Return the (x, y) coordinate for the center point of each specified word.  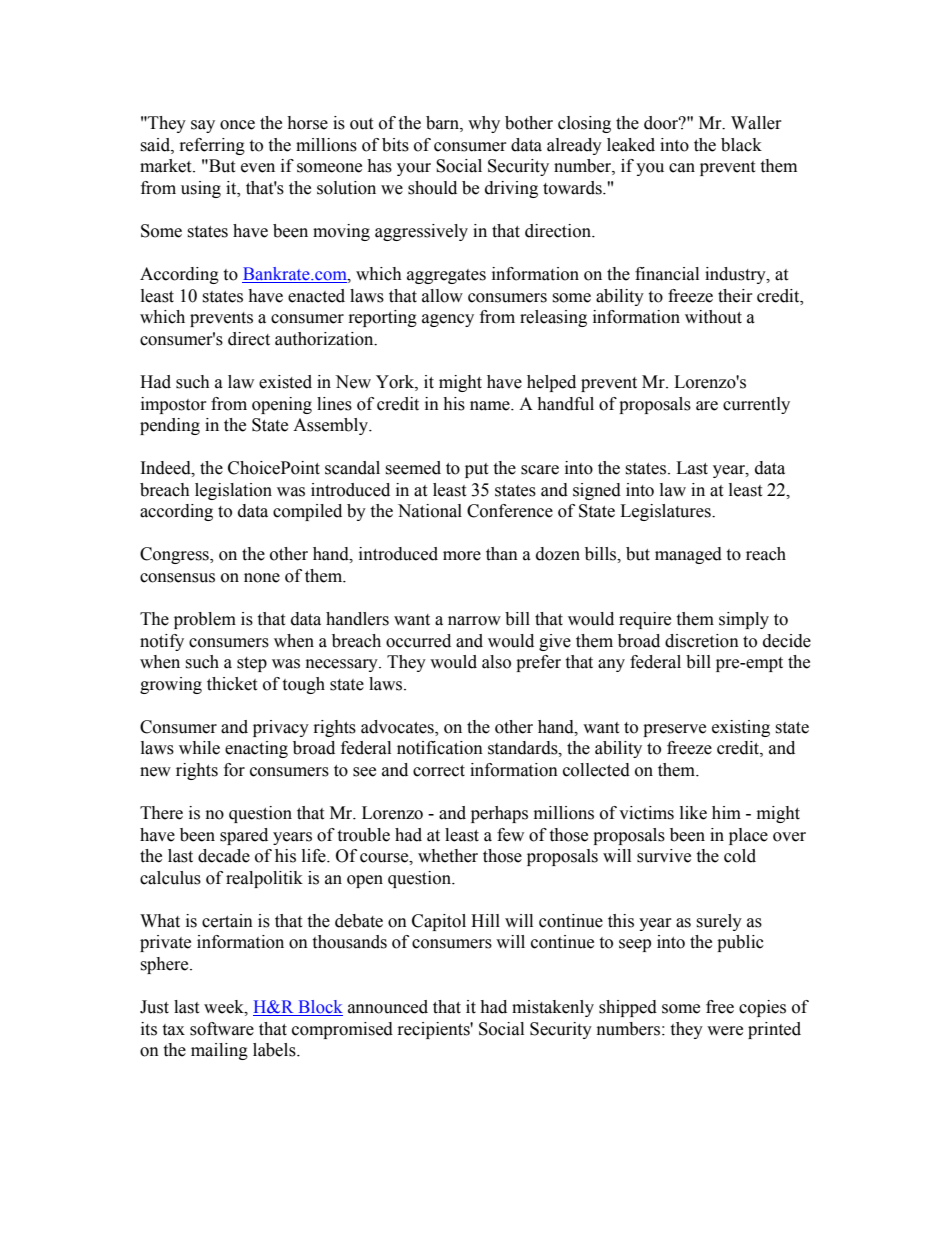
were (725, 1031)
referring (212, 146)
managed (688, 555)
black (741, 145)
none (262, 578)
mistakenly (553, 1008)
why (484, 124)
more (462, 556)
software (222, 1029)
